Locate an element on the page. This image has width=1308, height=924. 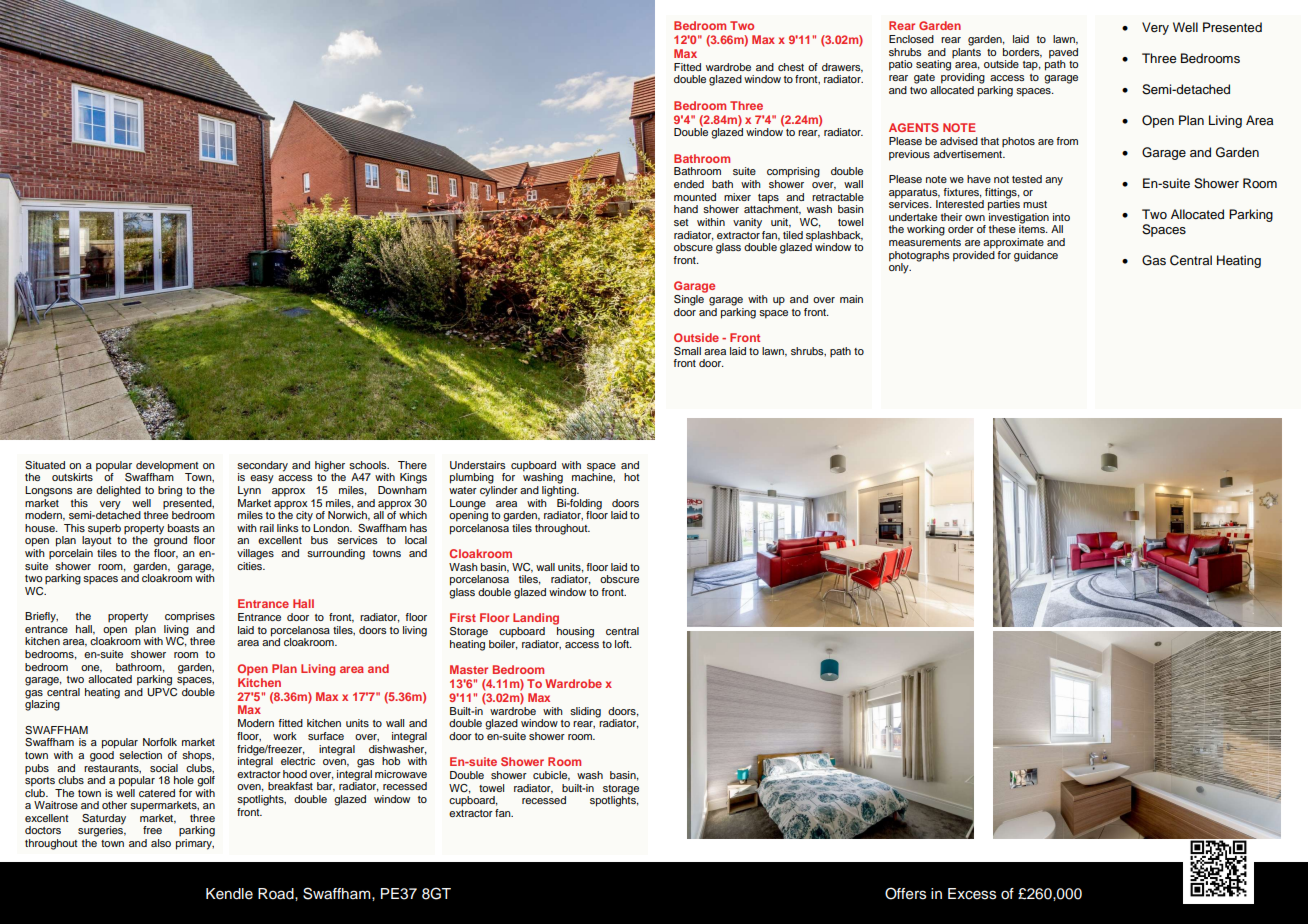
chest is located at coordinates (791, 67).
